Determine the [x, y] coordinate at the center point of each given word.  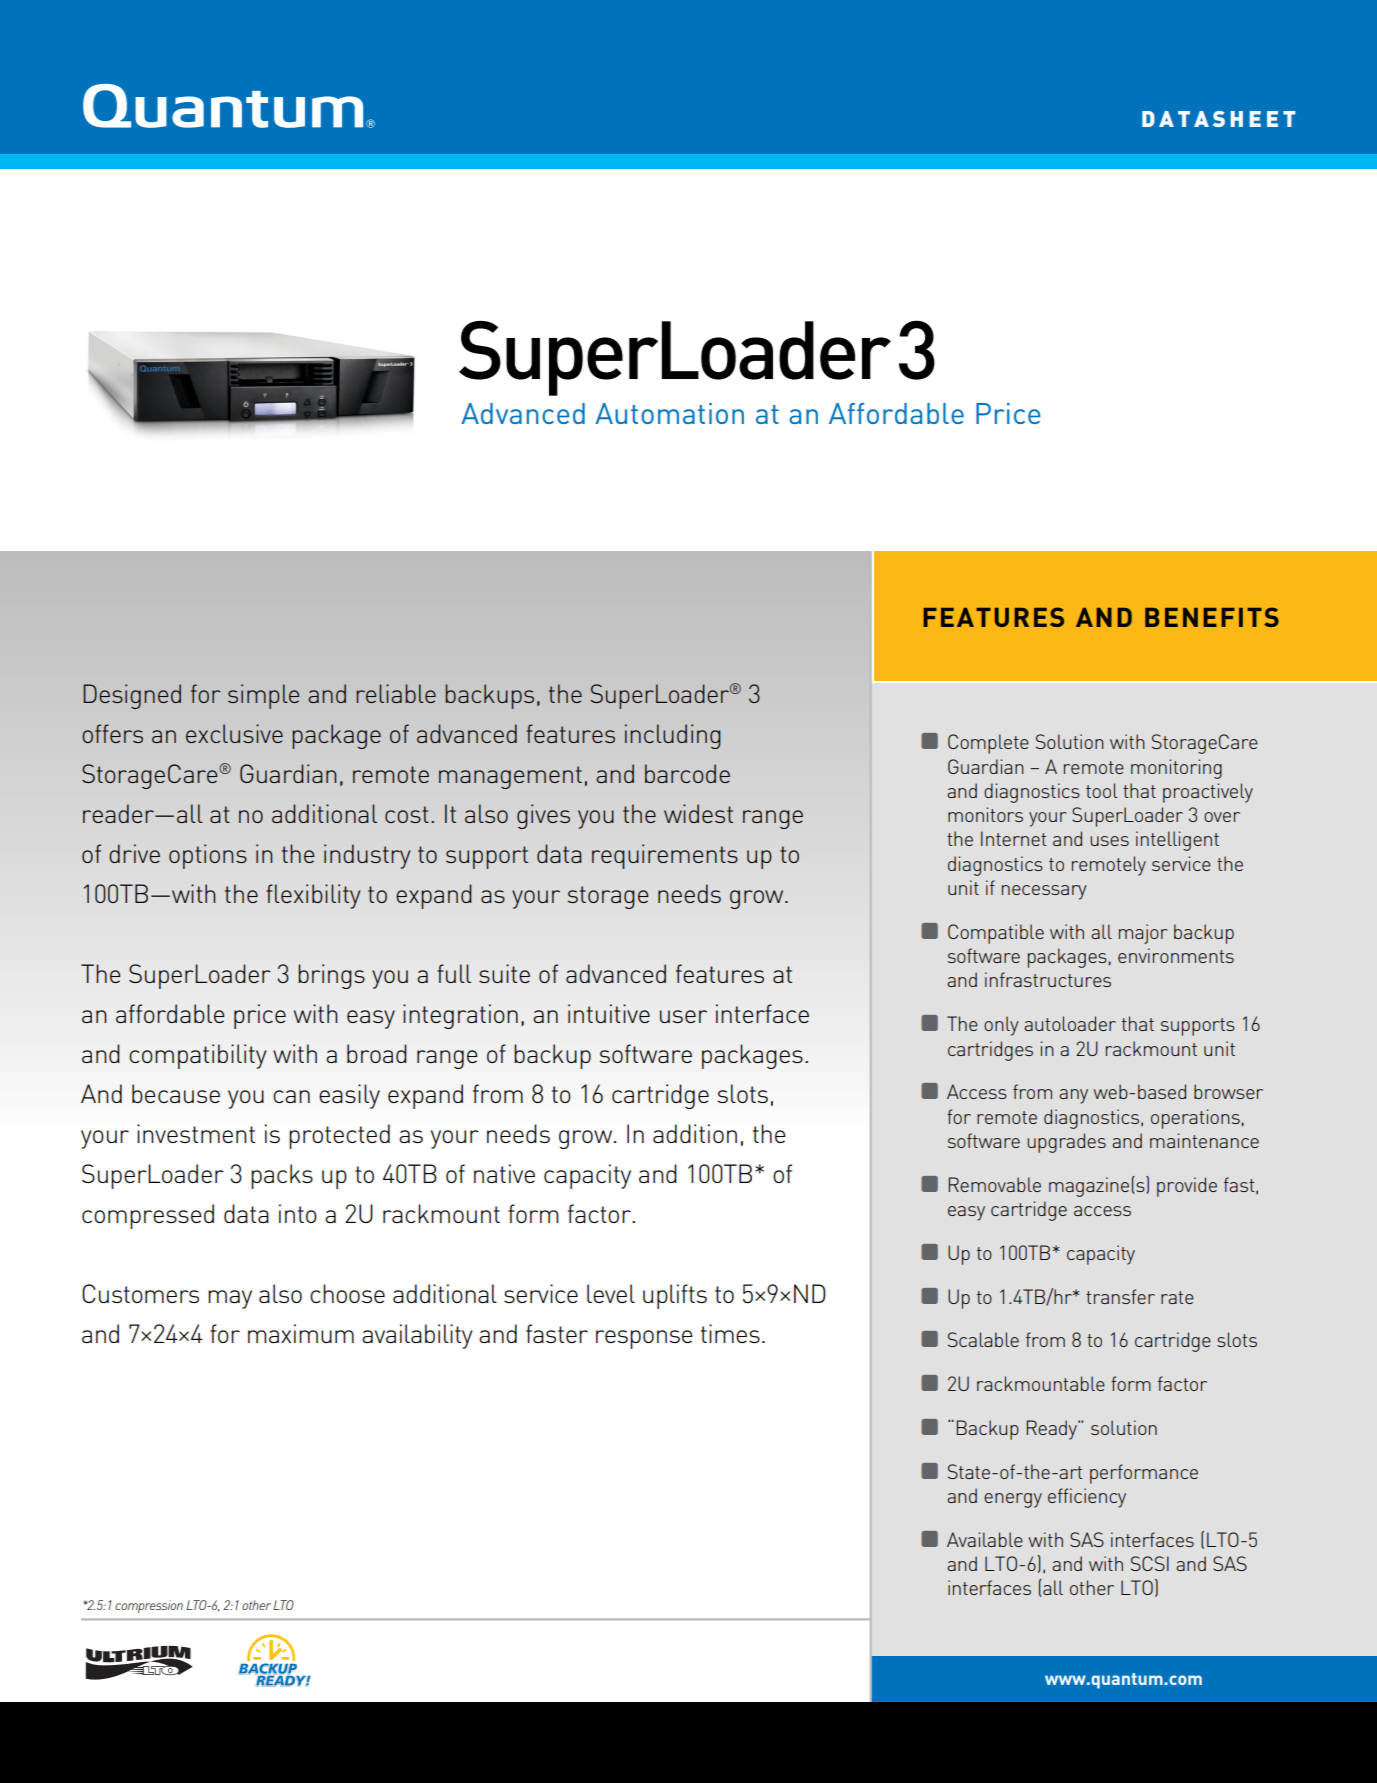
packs [282, 1176]
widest [698, 813]
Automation [669, 413]
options [208, 856]
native [504, 1173]
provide [1187, 1187]
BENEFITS [1212, 617]
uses [1109, 841]
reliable [396, 693]
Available [985, 1539]
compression [149, 1606]
